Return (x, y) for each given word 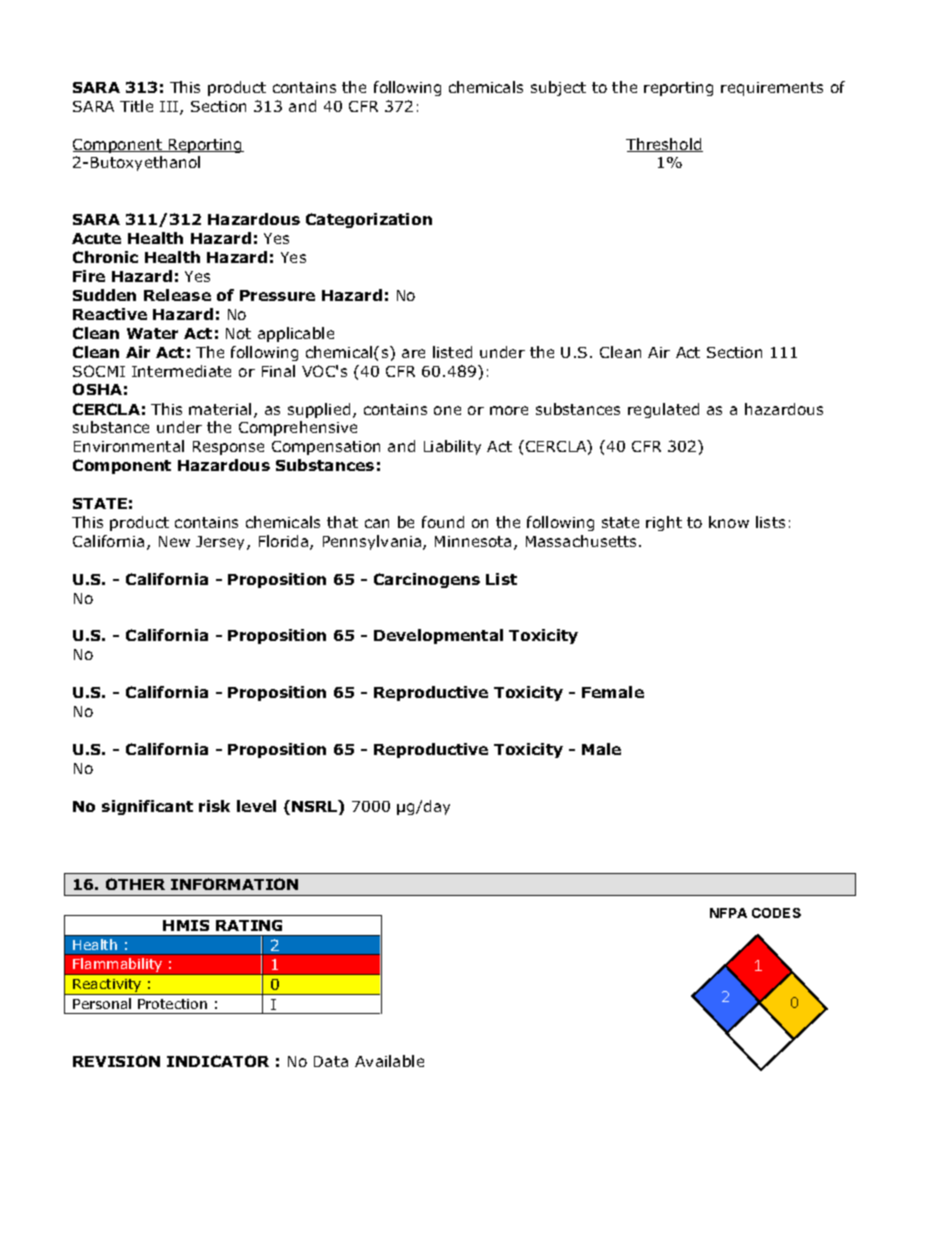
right (664, 523)
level (256, 806)
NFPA (728, 913)
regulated (663, 410)
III (170, 108)
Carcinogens (427, 580)
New (174, 541)
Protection (172, 1004)
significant (147, 807)
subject (558, 88)
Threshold (664, 145)
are (413, 353)
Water (152, 333)
